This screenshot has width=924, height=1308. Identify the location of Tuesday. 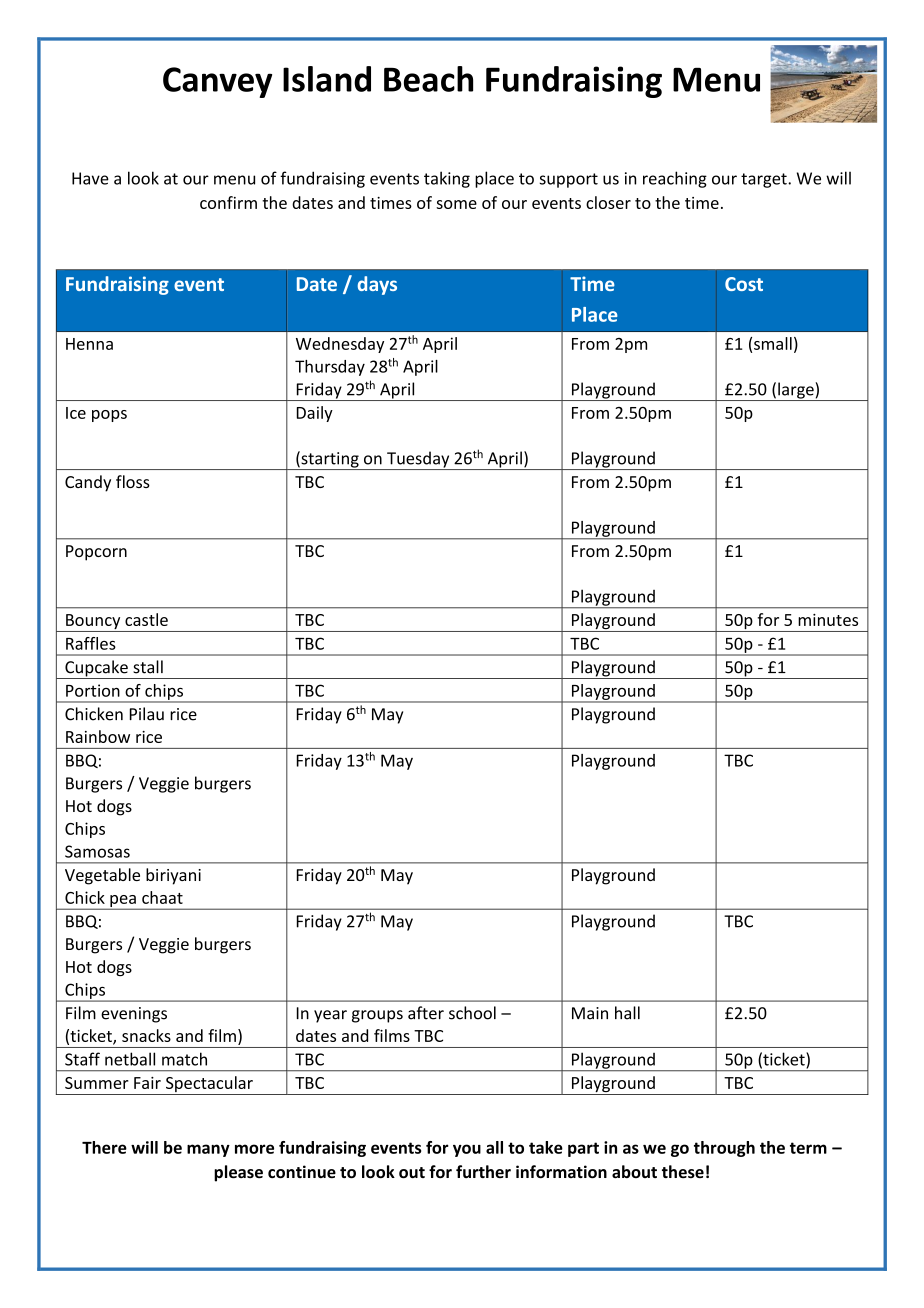
(418, 460).
